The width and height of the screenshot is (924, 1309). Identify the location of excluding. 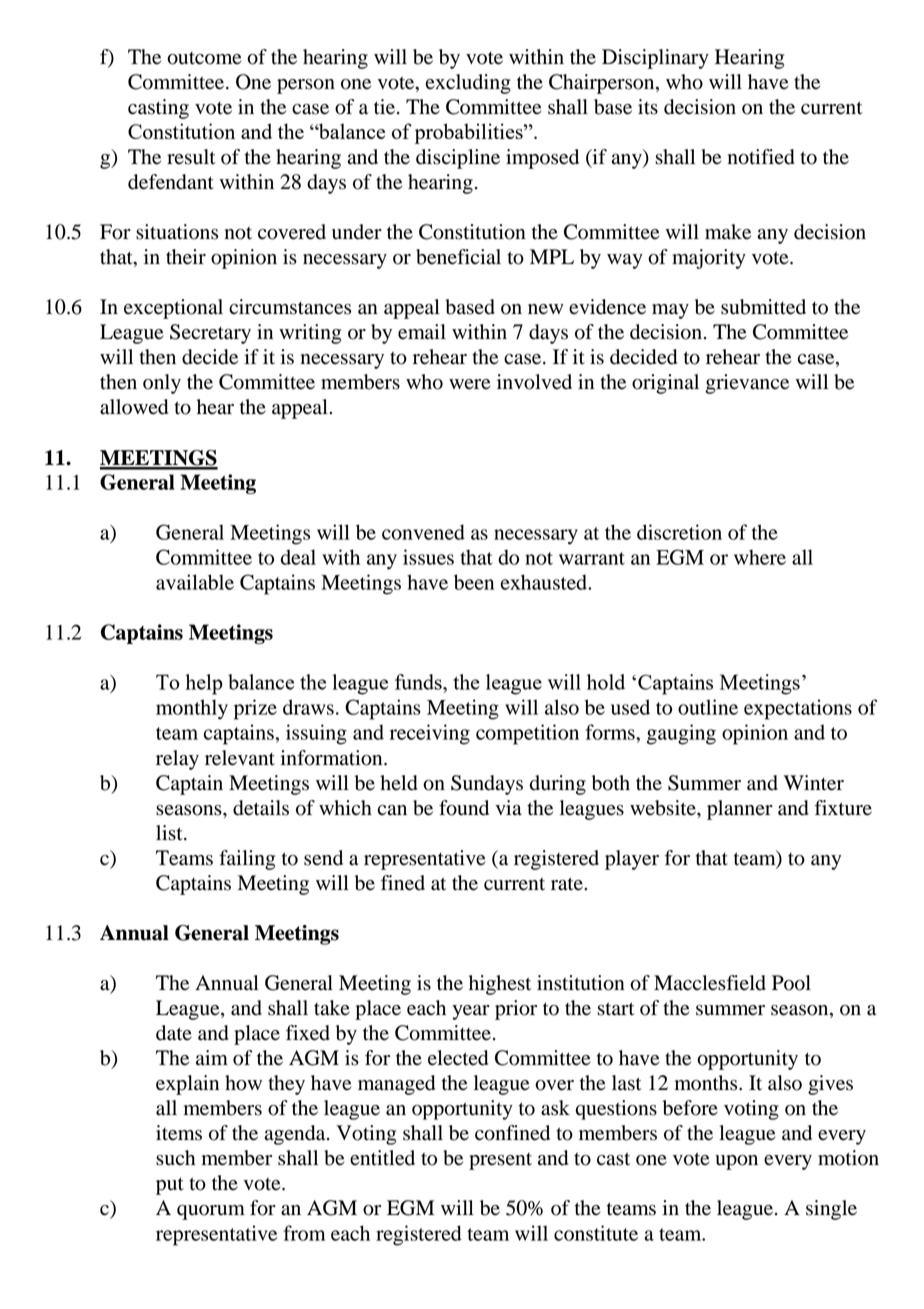
(468, 84).
